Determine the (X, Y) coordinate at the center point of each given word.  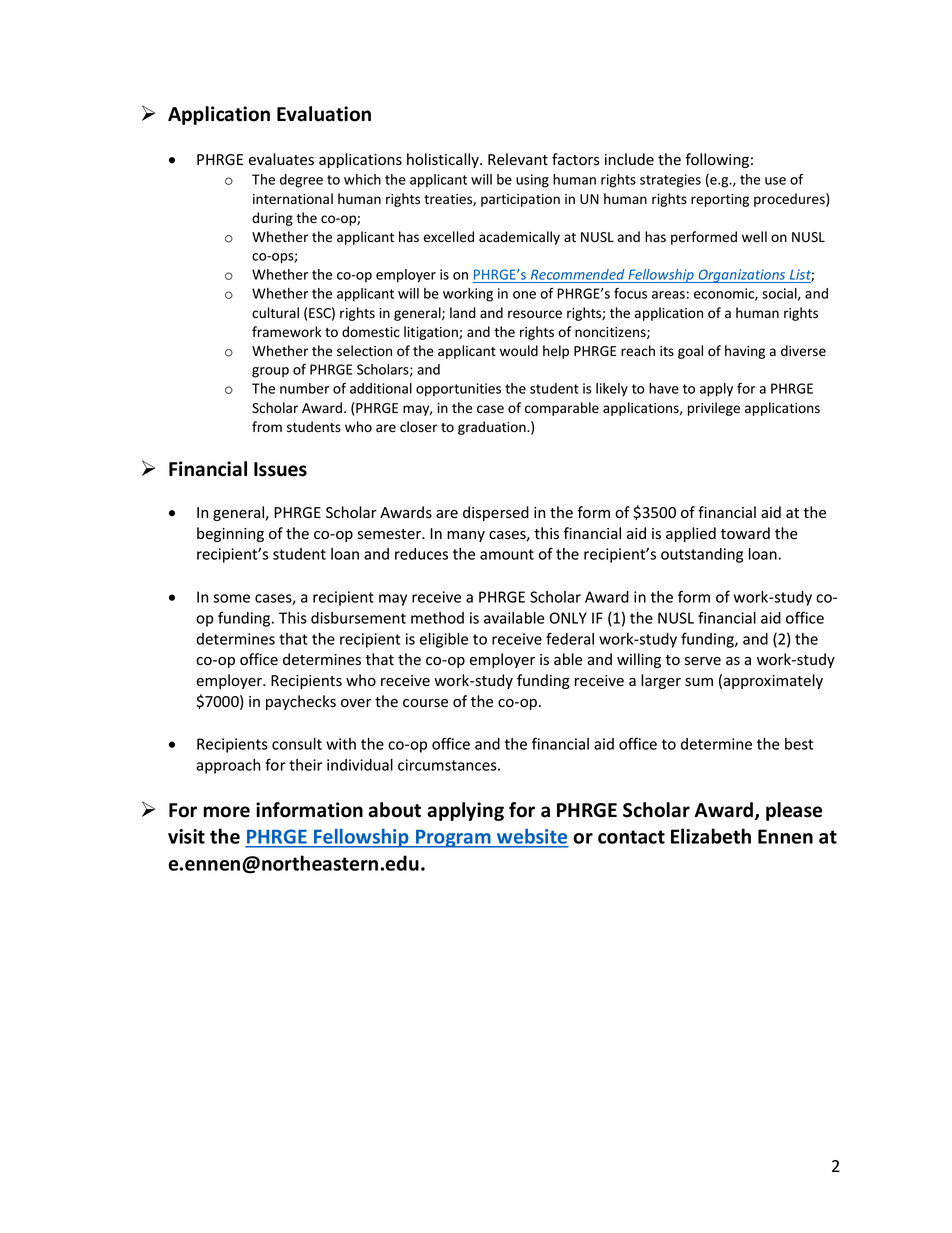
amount (507, 554)
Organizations (742, 276)
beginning (230, 534)
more (226, 812)
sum (699, 682)
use (775, 181)
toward (745, 533)
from (267, 426)
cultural (275, 312)
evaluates (281, 159)
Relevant (518, 159)
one (524, 295)
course (425, 703)
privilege (714, 409)
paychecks (301, 702)
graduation (493, 428)
